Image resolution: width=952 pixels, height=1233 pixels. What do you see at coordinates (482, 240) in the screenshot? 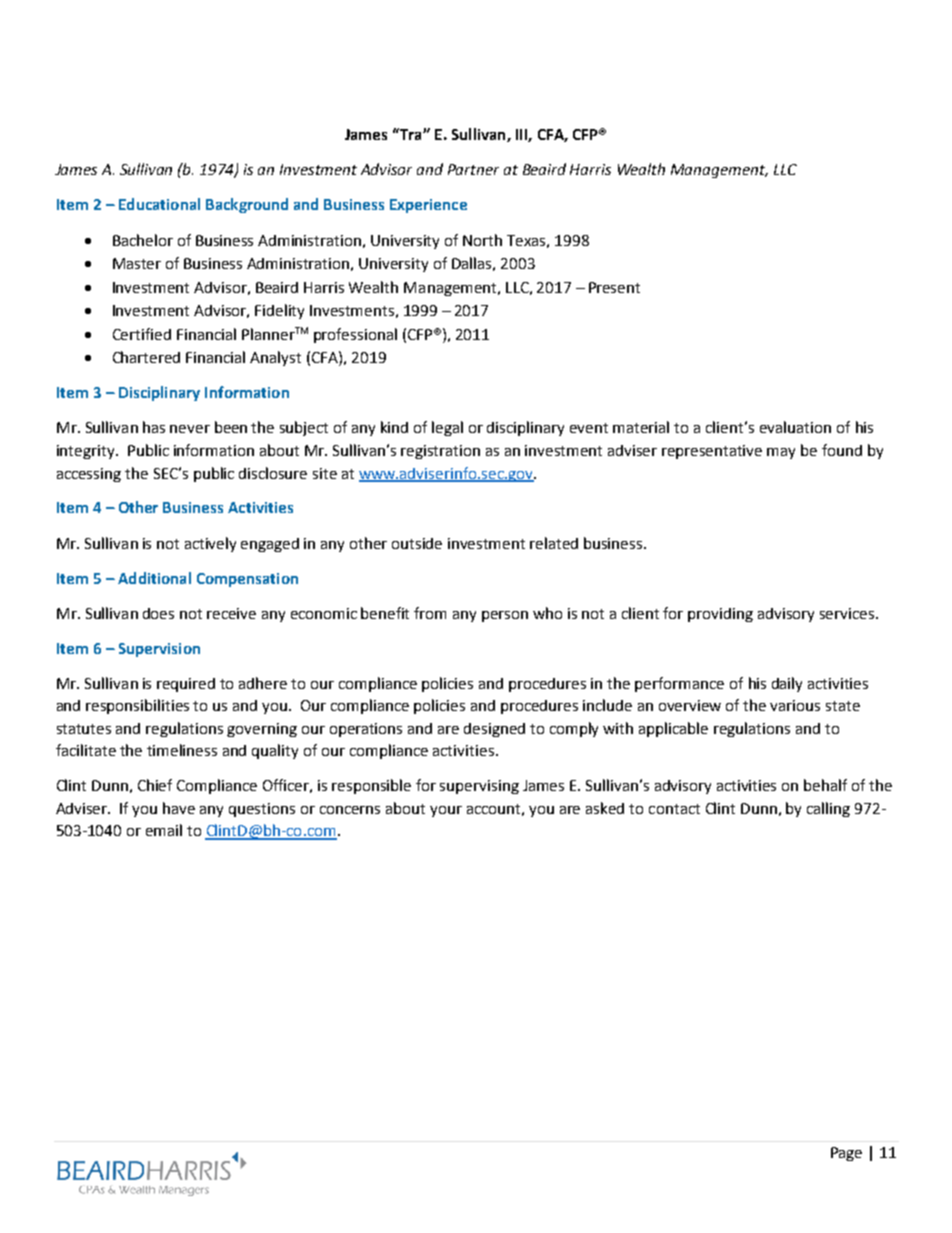
I see `North` at bounding box center [482, 240].
